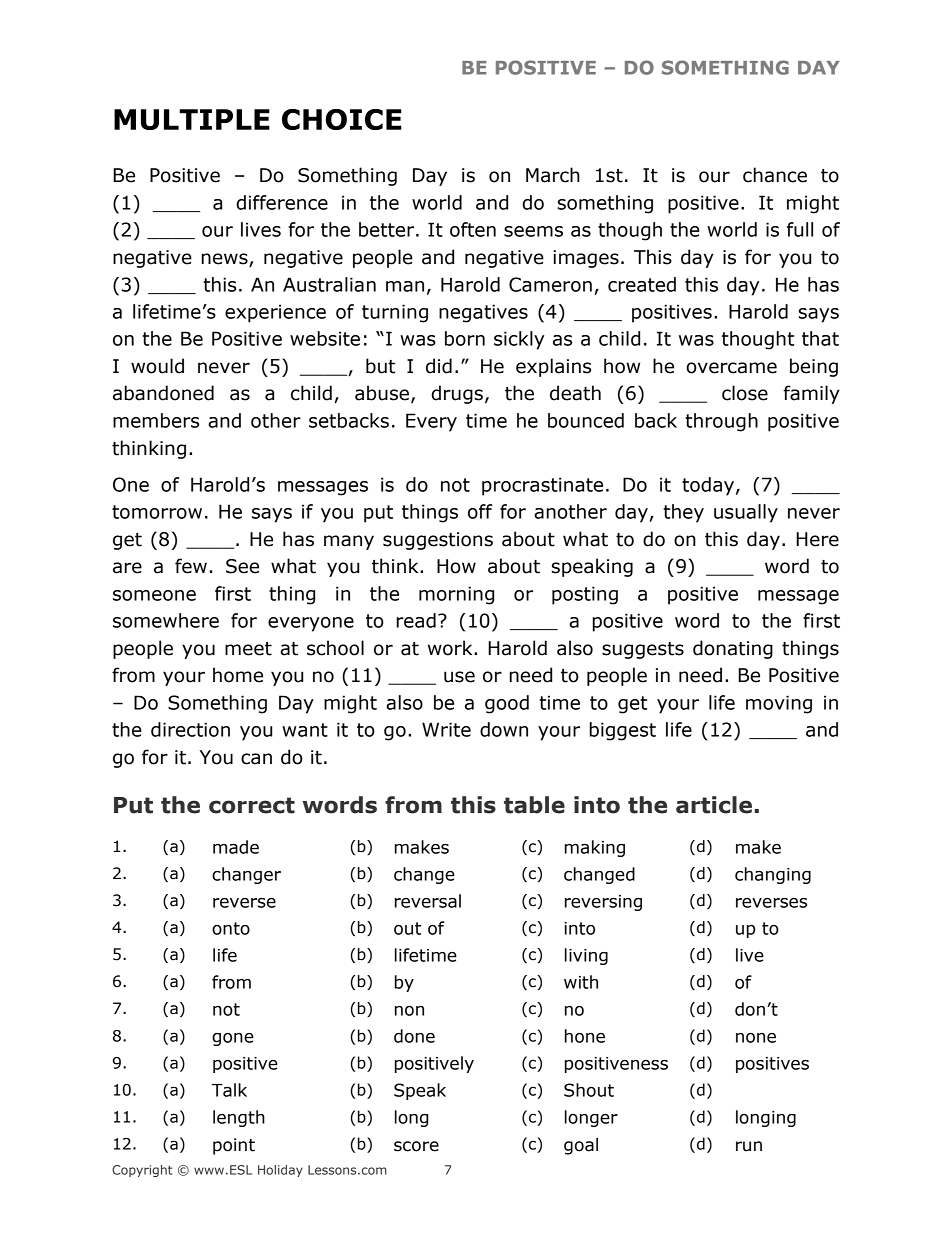 The image size is (952, 1233). What do you see at coordinates (553, 175) in the document?
I see `March` at bounding box center [553, 175].
